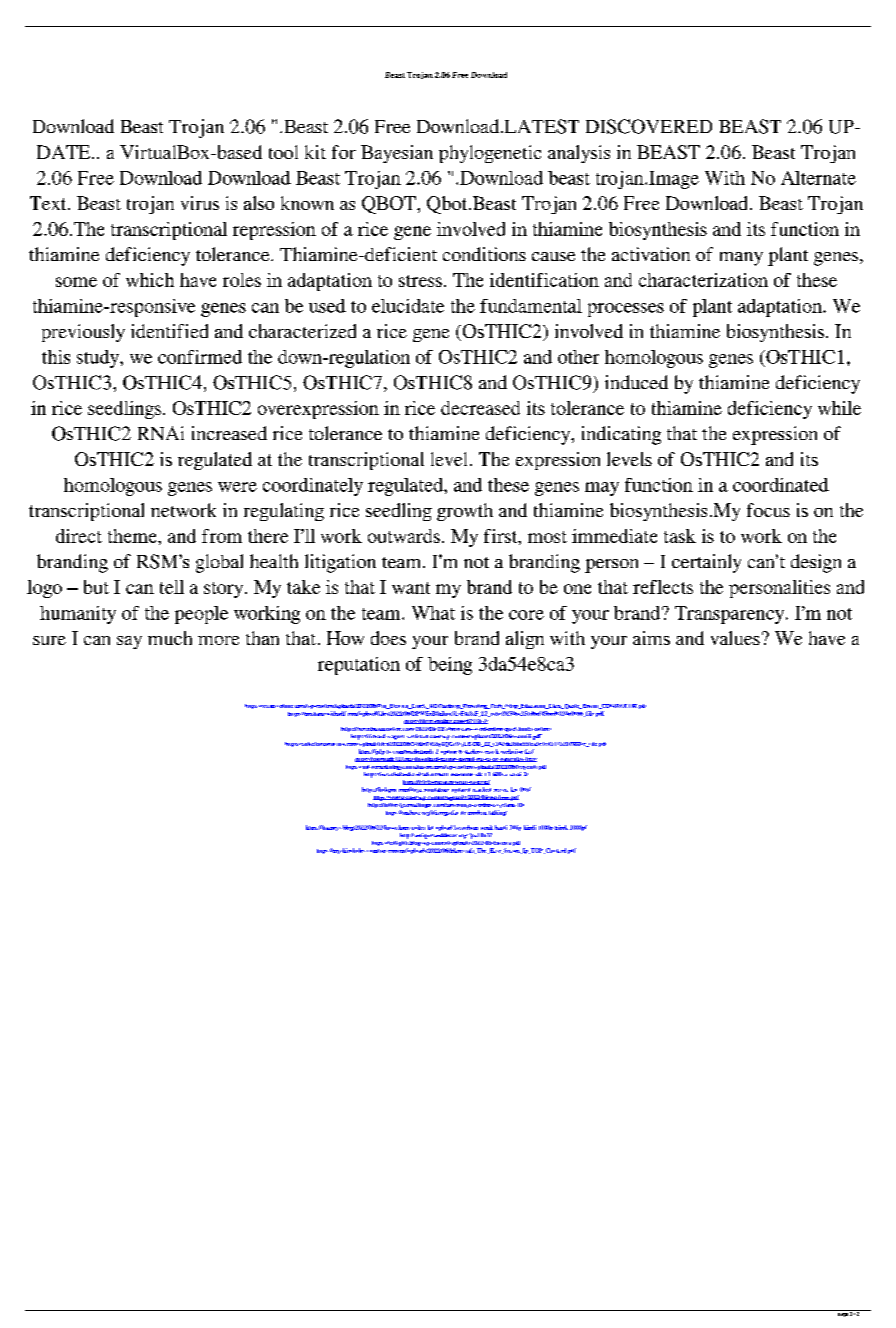 This image has width=896, height=1328. What do you see at coordinates (525, 640) in the image?
I see `align` at bounding box center [525, 640].
